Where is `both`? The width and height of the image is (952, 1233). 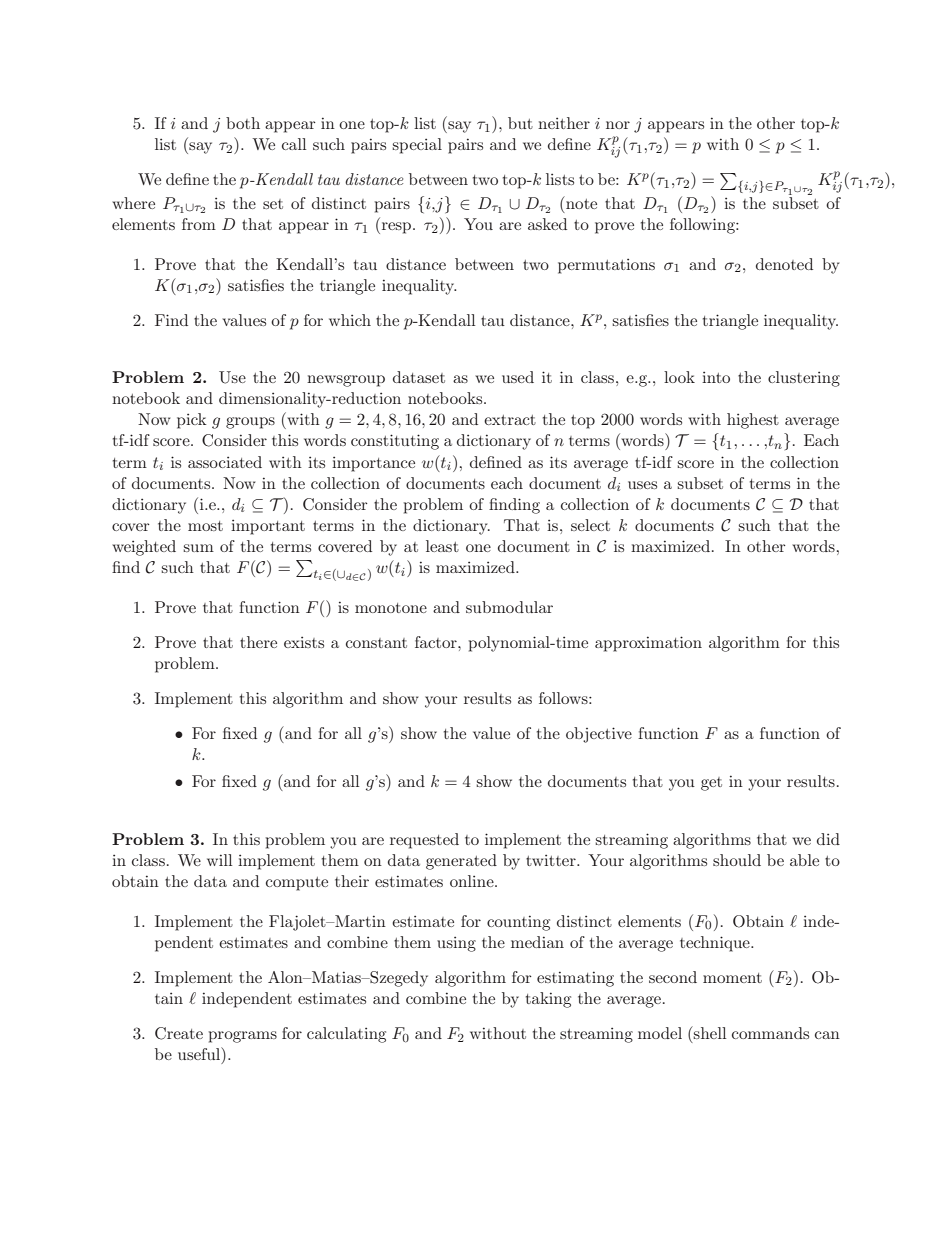
both is located at coordinates (243, 123).
